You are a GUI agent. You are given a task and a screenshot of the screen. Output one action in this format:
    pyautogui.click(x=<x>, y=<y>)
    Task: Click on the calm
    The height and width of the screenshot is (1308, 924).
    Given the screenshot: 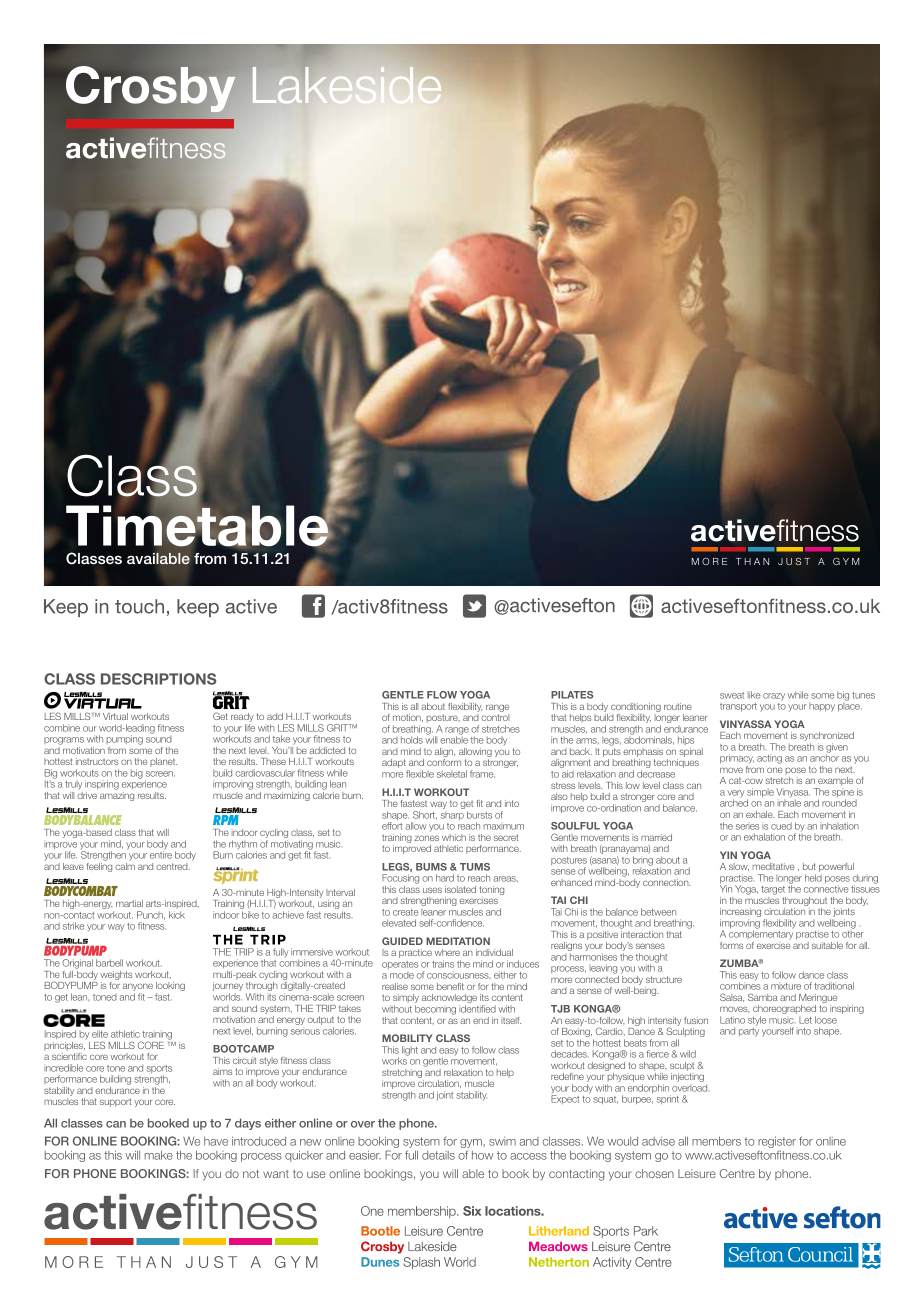 What is the action you would take?
    pyautogui.click(x=125, y=866)
